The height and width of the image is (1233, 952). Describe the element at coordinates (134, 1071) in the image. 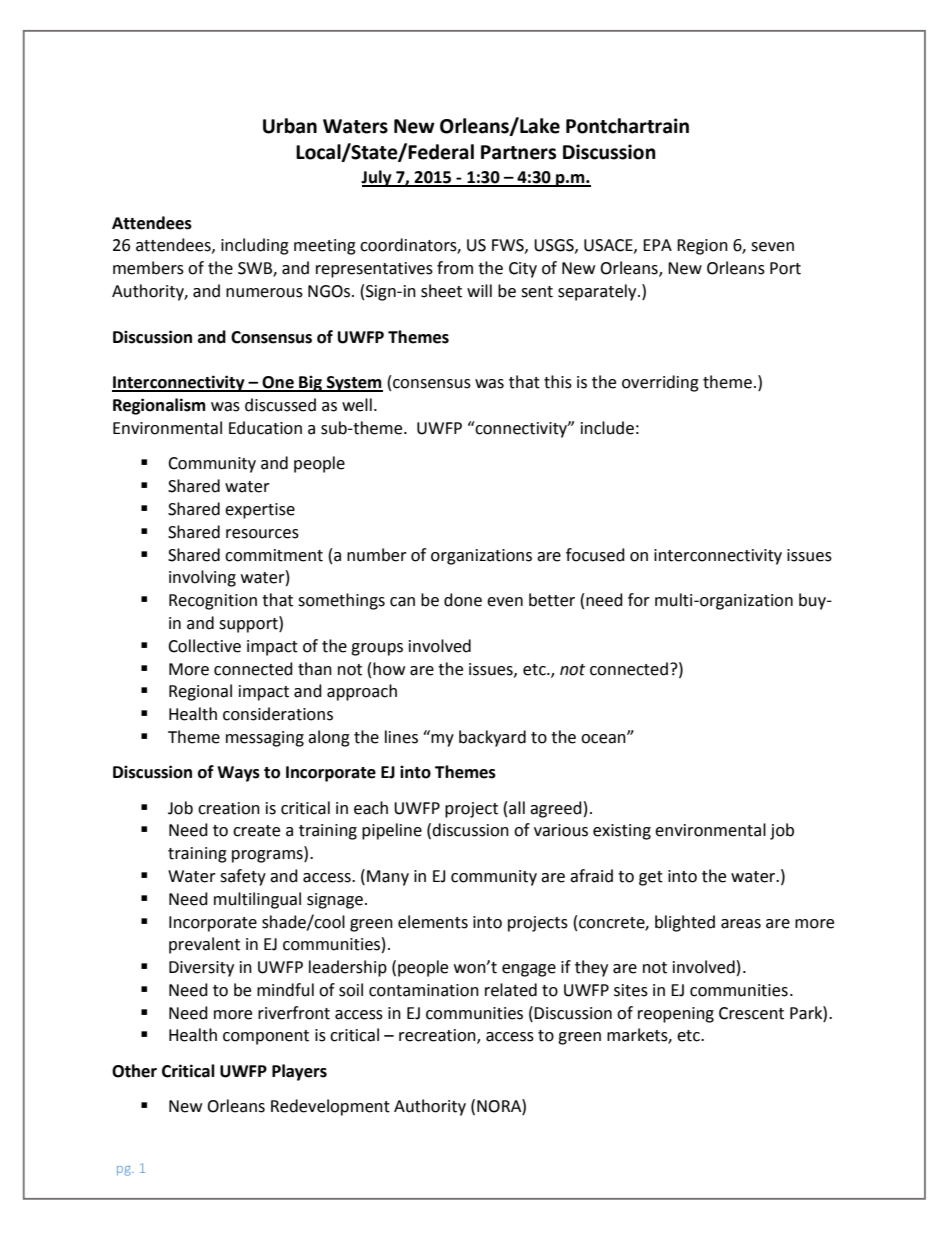

I see `Other` at that location.
